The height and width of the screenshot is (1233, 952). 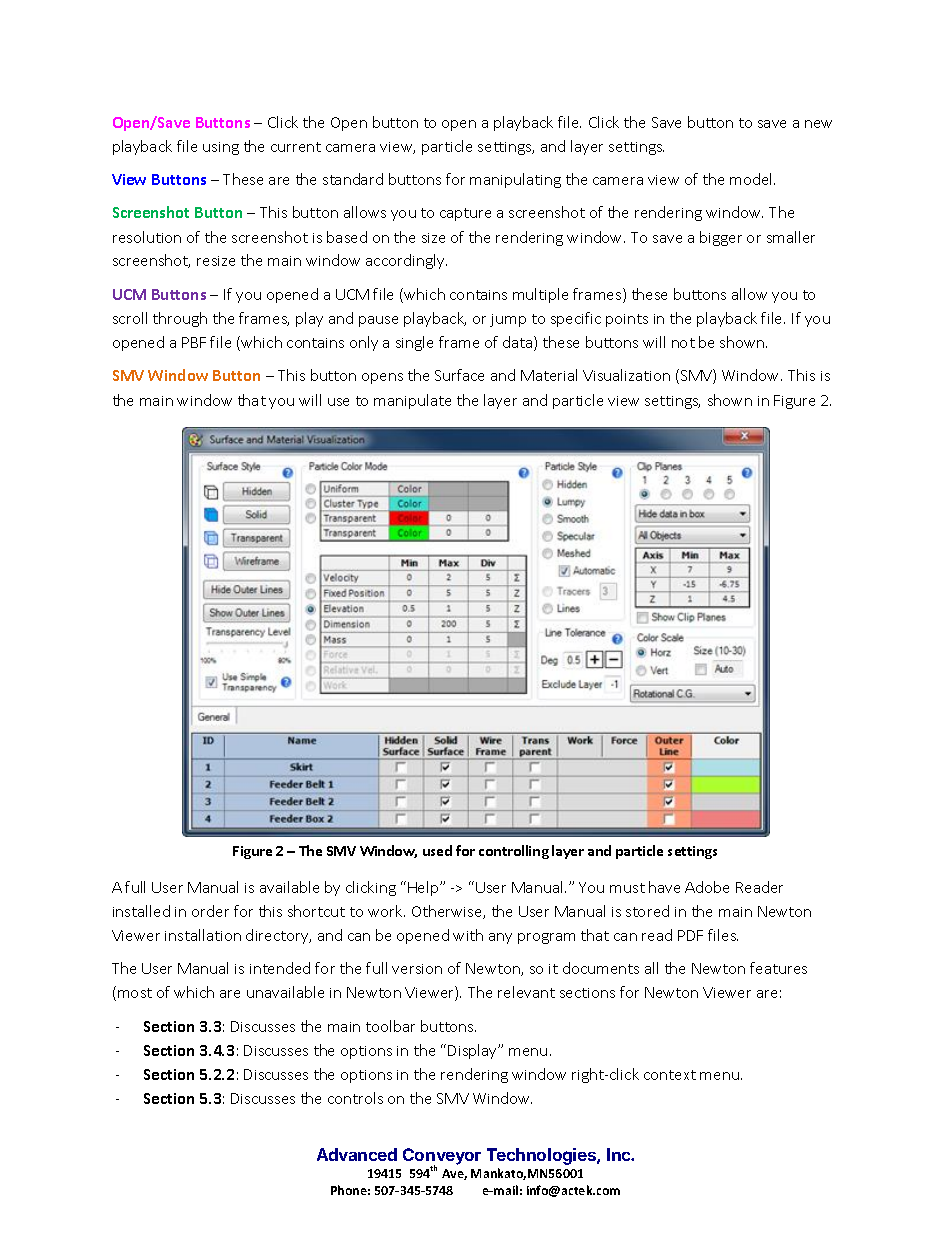 I want to click on Adobe, so click(x=707, y=887).
